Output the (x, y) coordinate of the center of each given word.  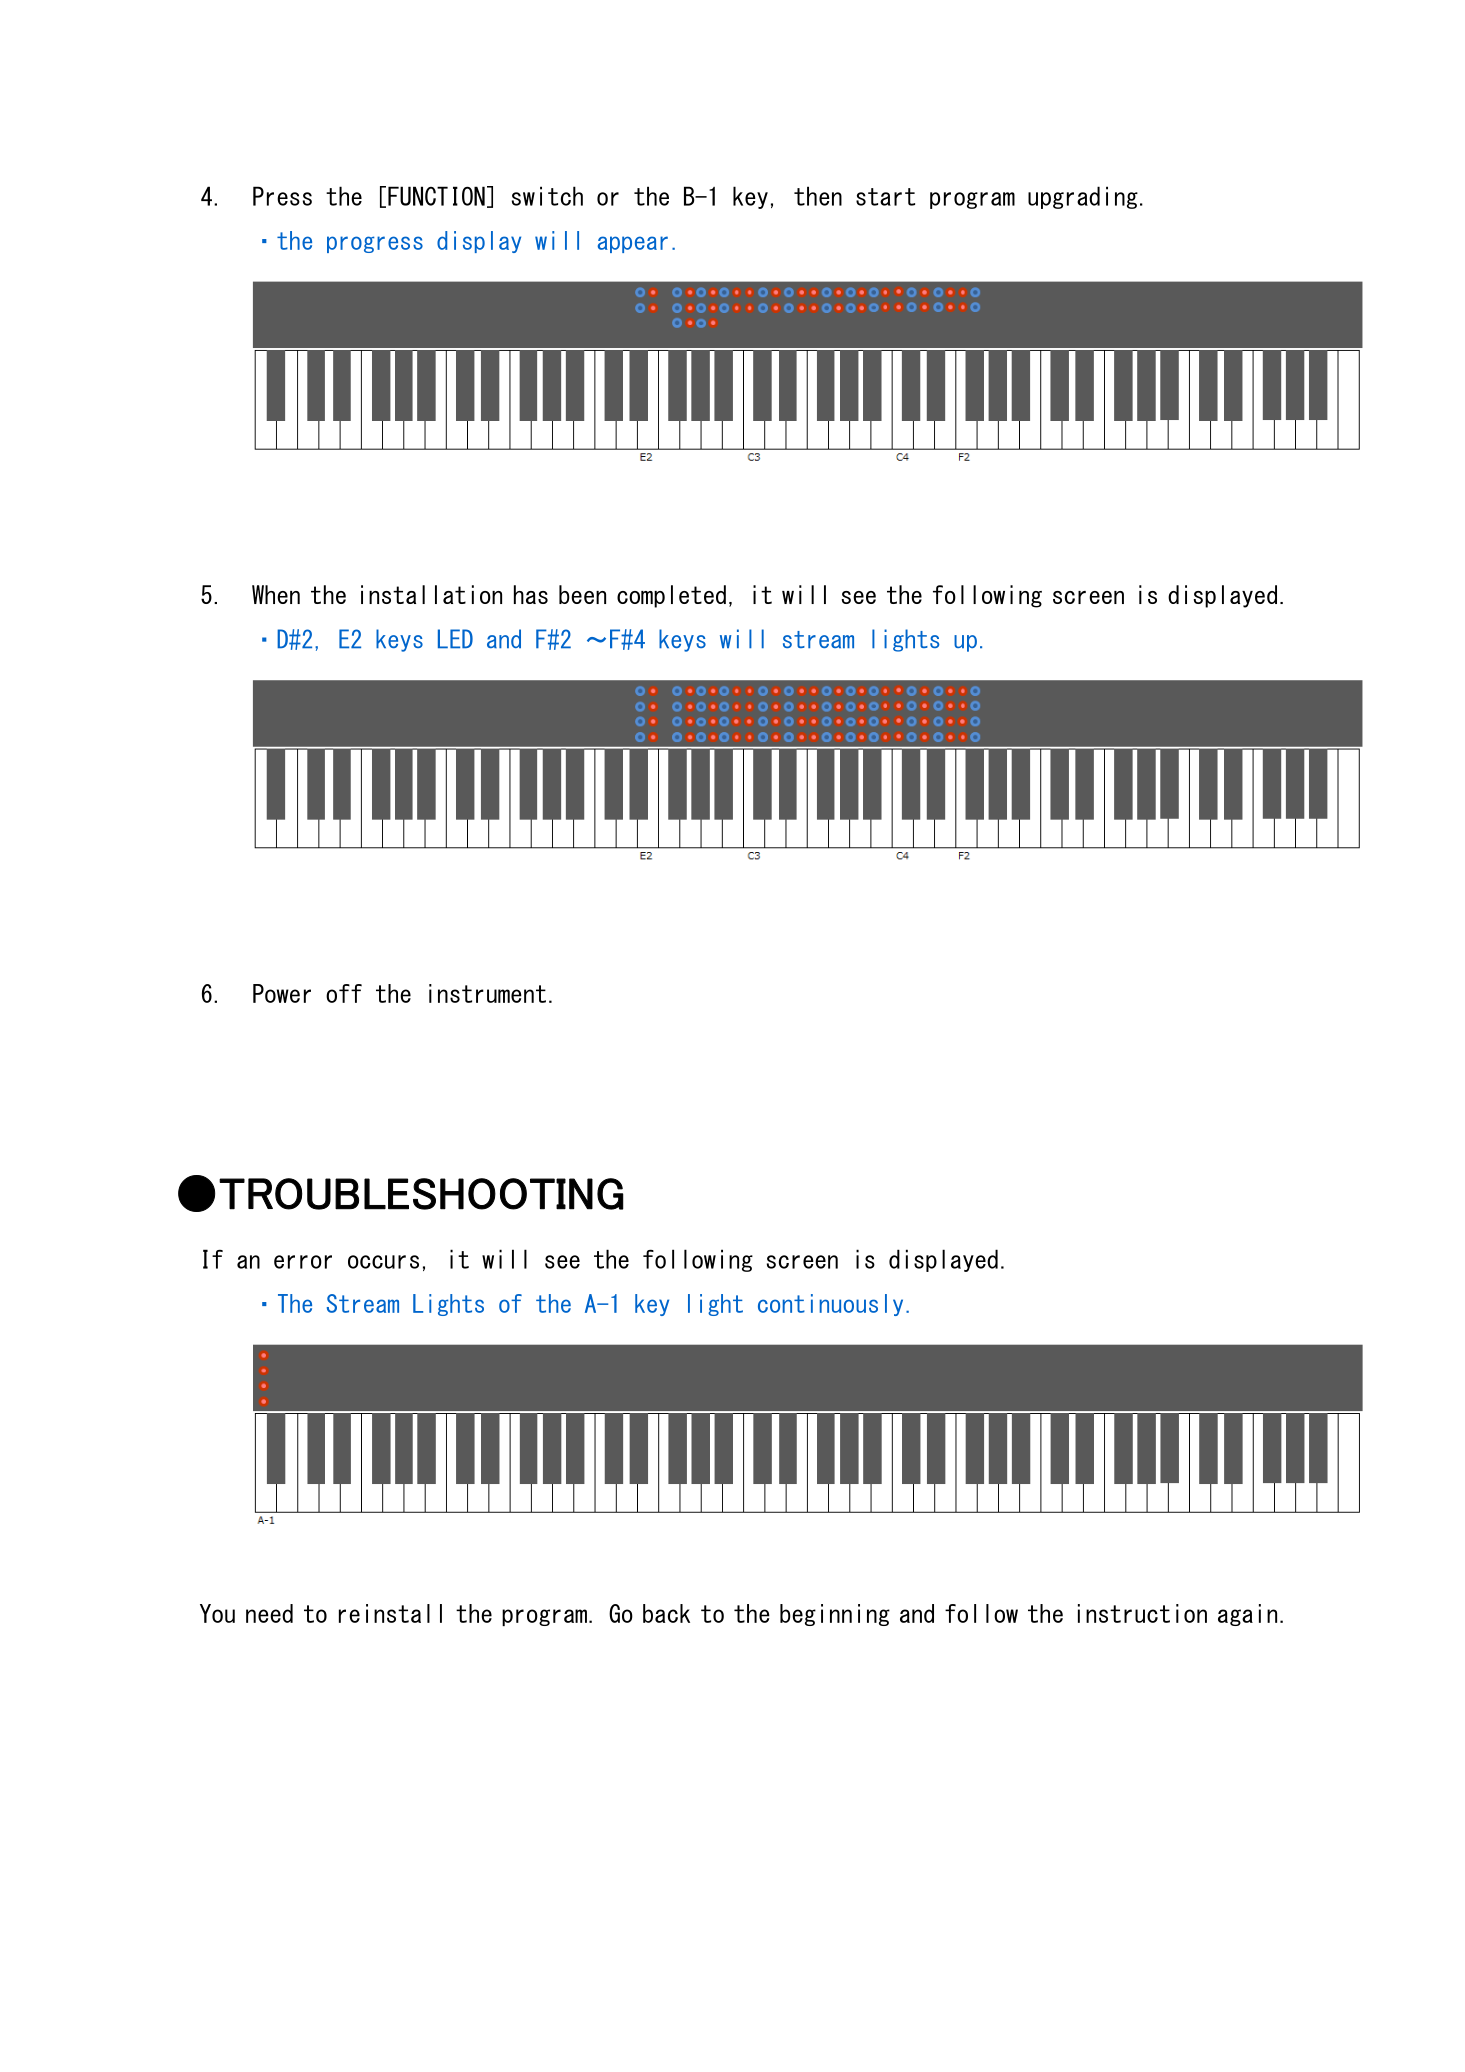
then (818, 196)
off (344, 993)
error (303, 1262)
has (531, 594)
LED (455, 638)
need (269, 1613)
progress (375, 244)
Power (282, 993)
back (666, 1613)
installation (431, 594)
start (885, 197)
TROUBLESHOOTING (421, 1194)
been (582, 594)
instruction (1142, 1613)
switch (547, 196)
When (276, 594)
